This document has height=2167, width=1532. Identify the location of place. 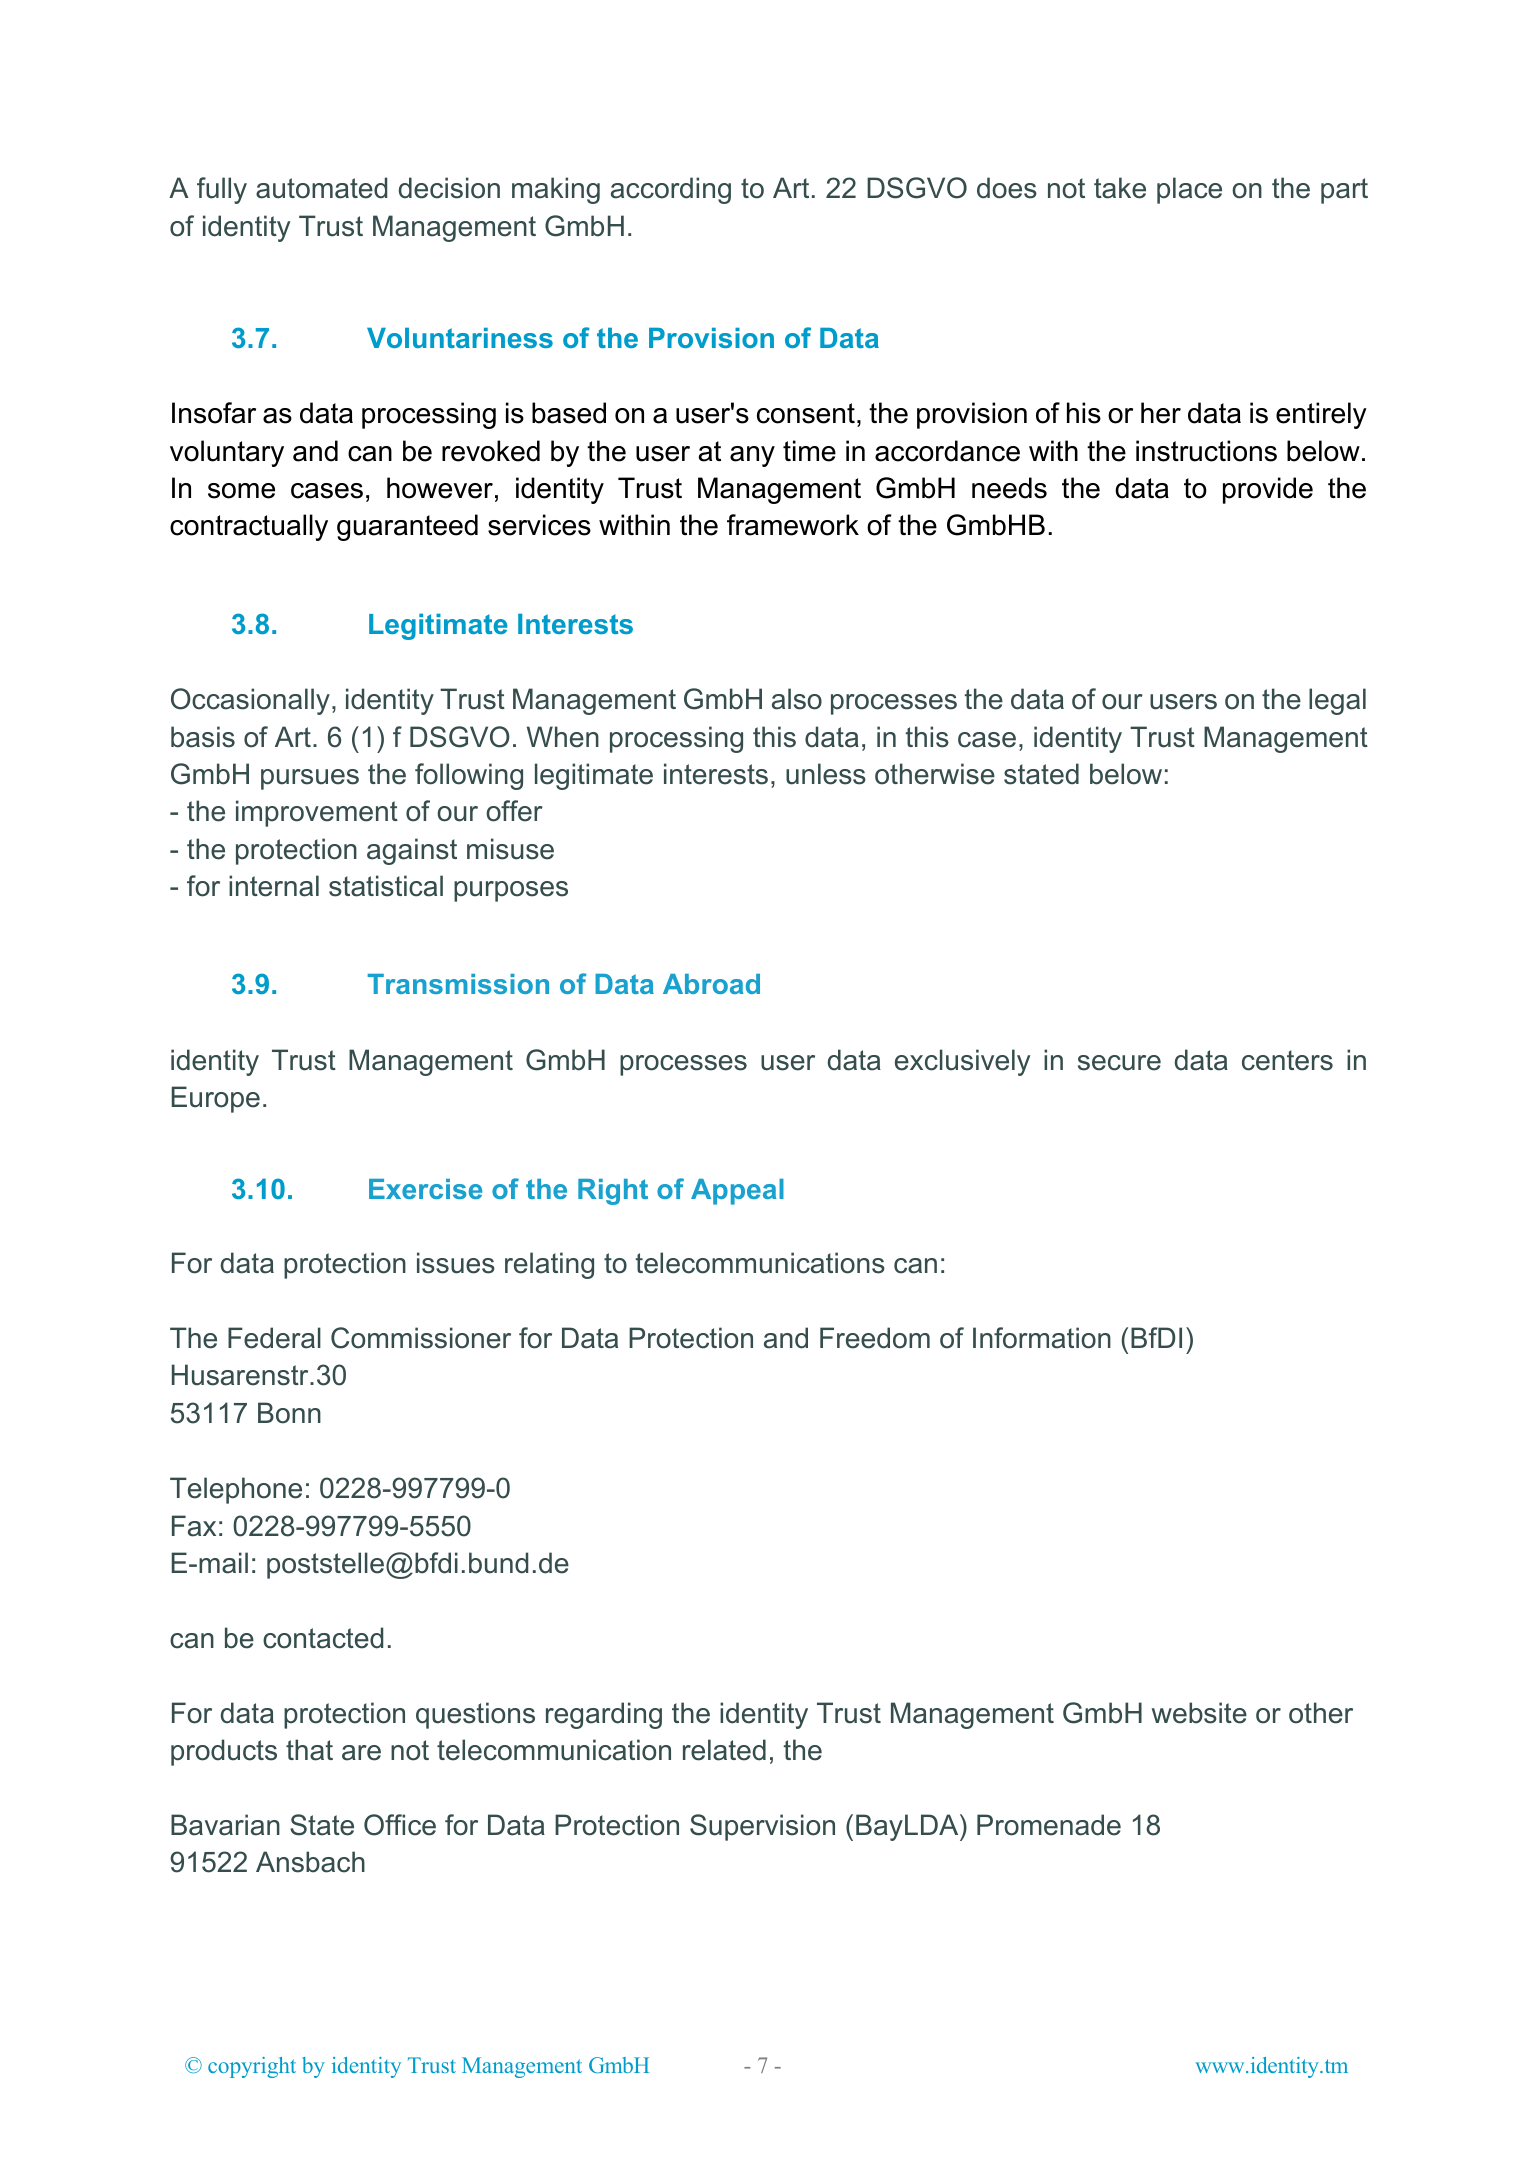
(1189, 190).
